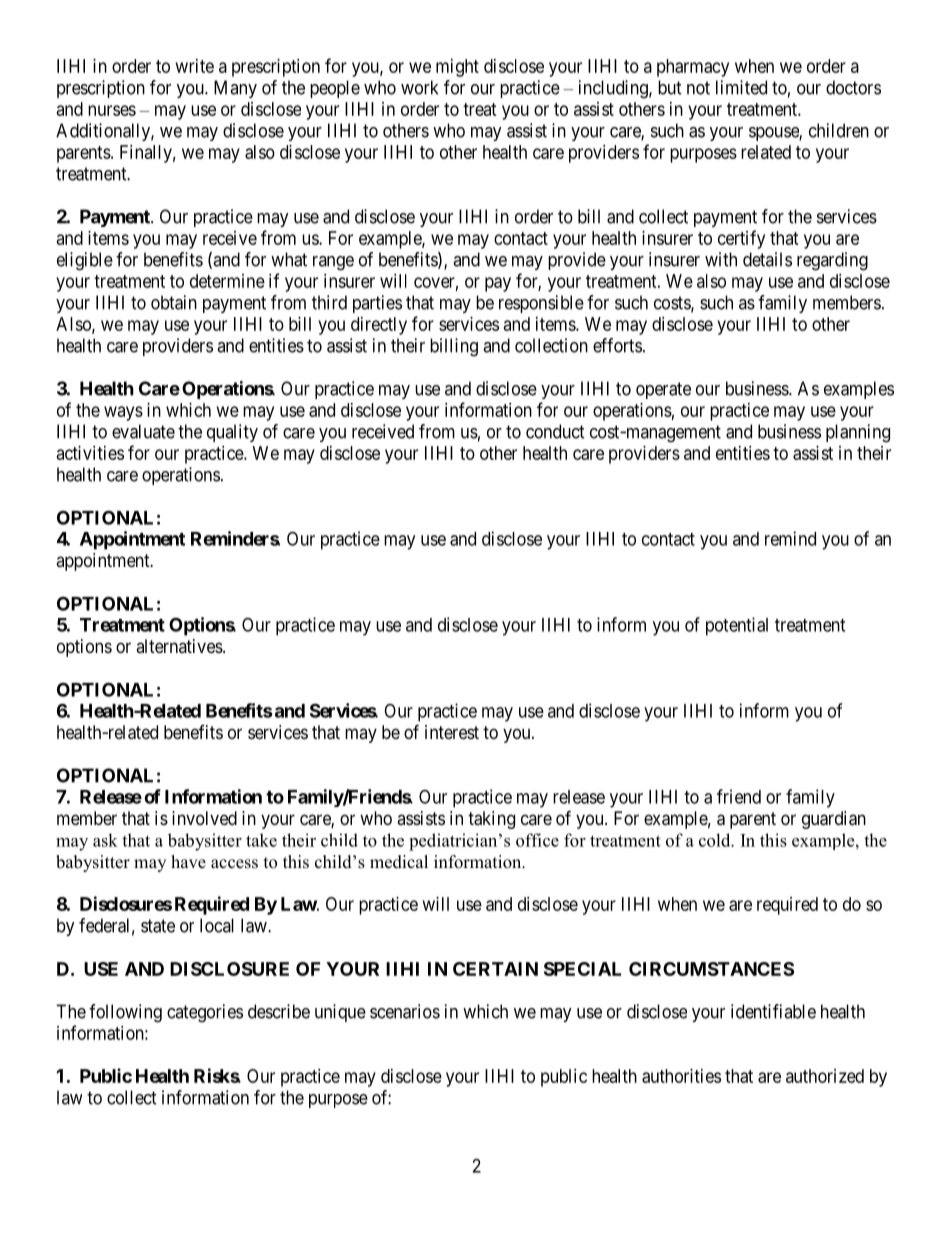  Describe the element at coordinates (457, 68) in the document. I see `might` at that location.
